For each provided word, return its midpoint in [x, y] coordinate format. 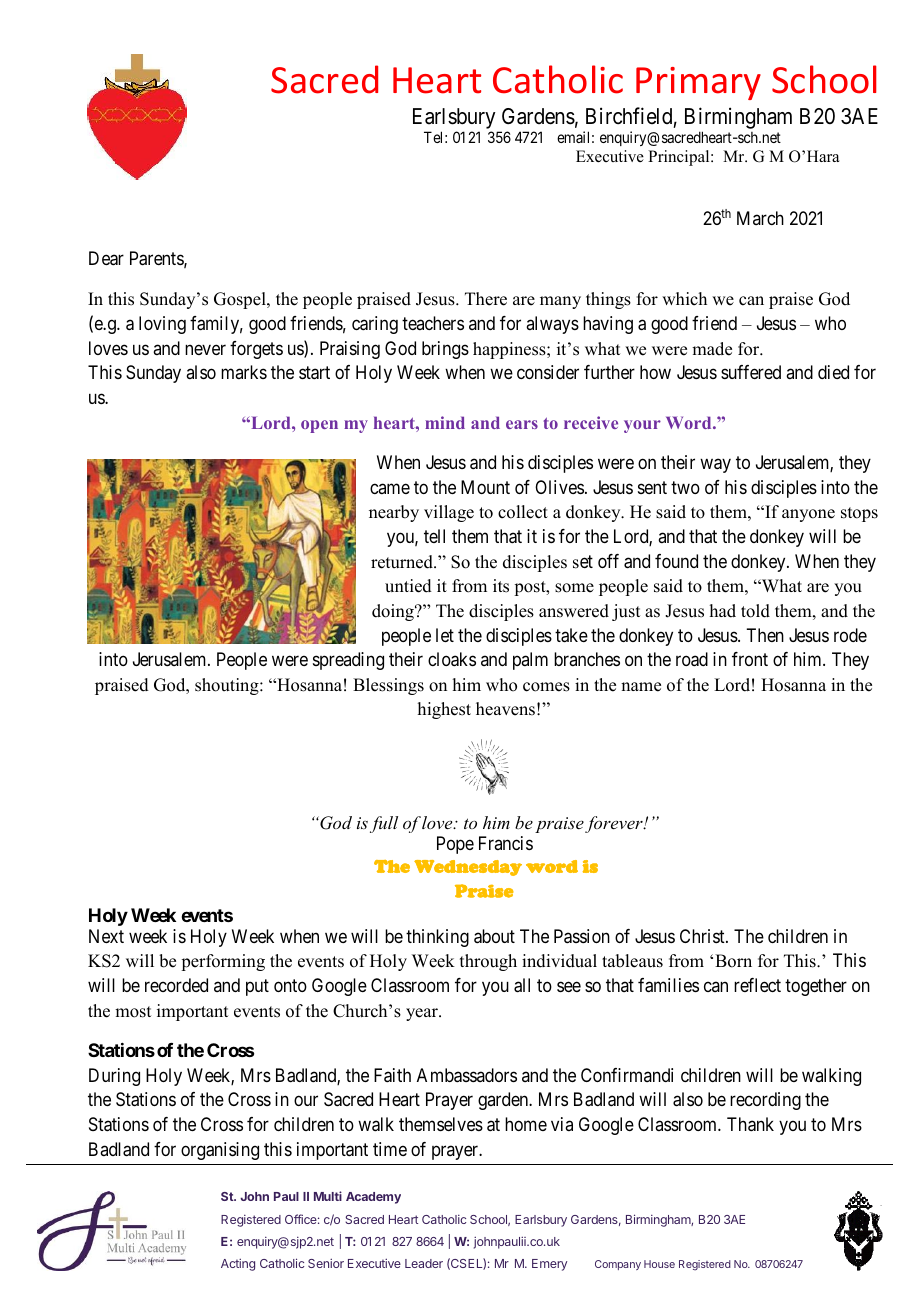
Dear [106, 258]
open [319, 426]
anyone [808, 515]
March [760, 218]
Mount [485, 487]
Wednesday [468, 868]
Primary [698, 83]
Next [106, 936]
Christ [703, 936]
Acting [238, 1264]
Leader [424, 1263]
